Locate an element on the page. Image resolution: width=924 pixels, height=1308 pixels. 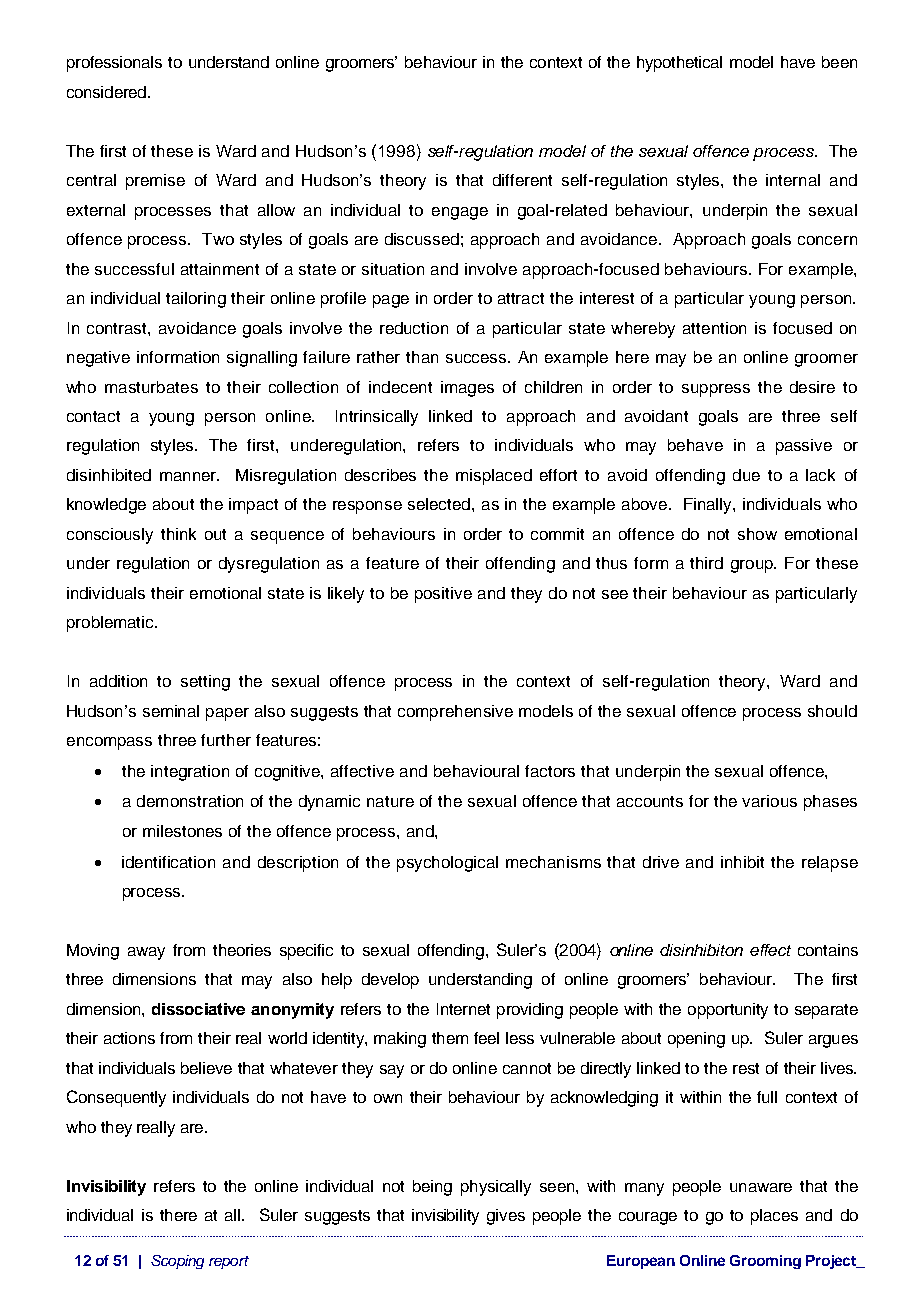
different is located at coordinates (522, 180).
